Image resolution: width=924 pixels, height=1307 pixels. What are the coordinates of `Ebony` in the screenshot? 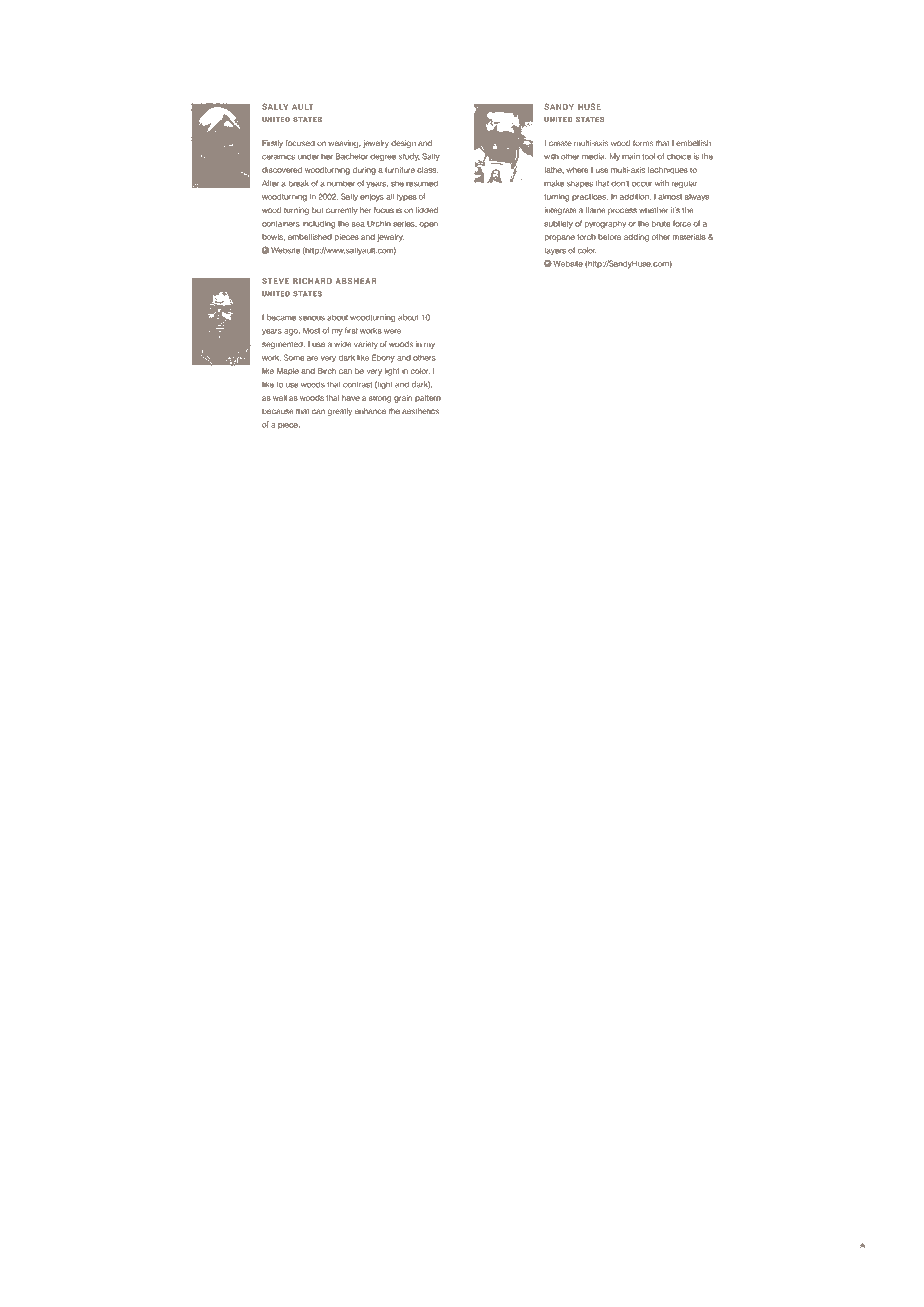 It's located at (383, 358).
